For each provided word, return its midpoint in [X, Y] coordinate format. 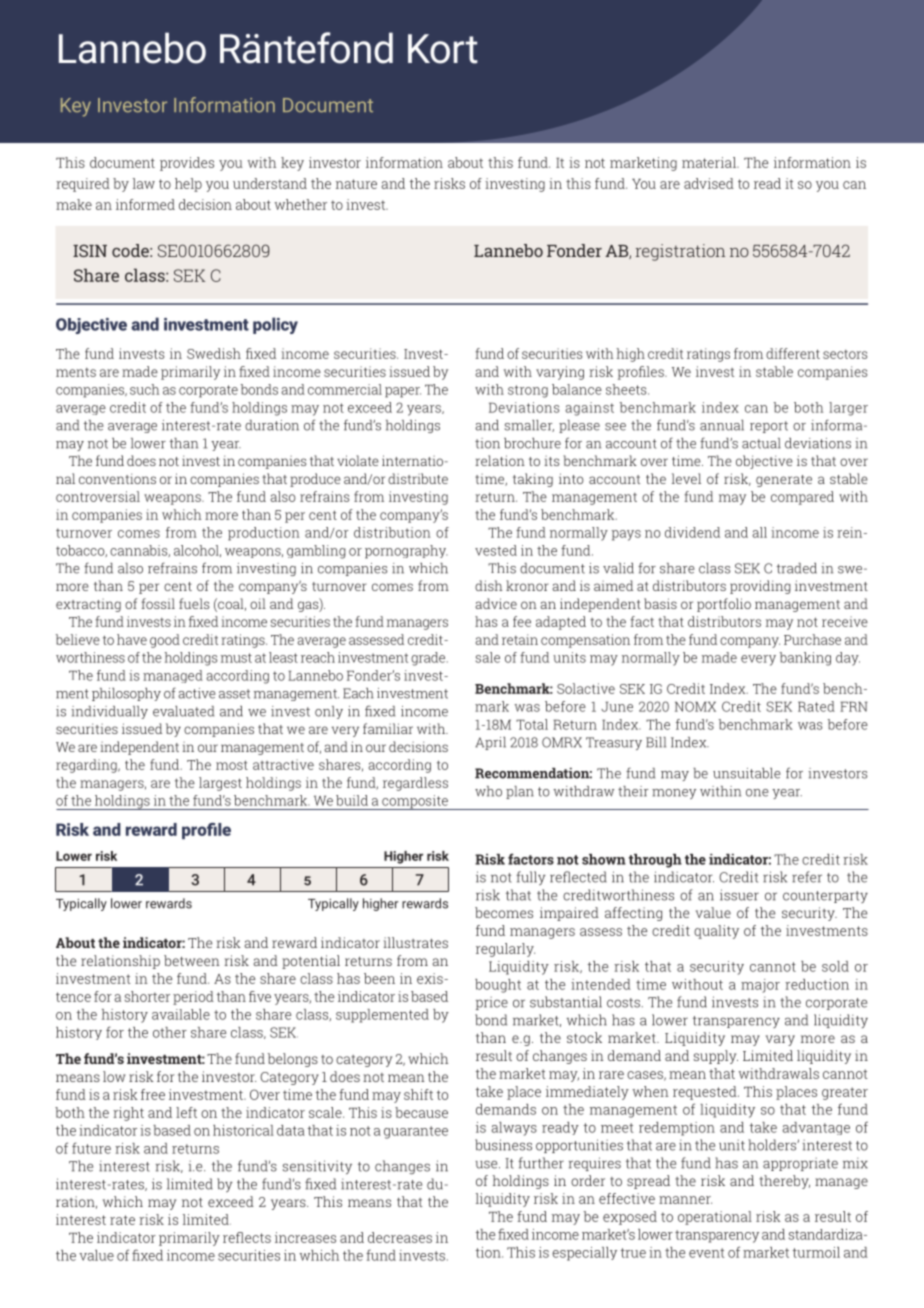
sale [488, 657]
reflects [247, 1237]
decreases [400, 1237]
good [165, 641]
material [710, 162]
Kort [443, 49]
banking [805, 659]
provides [187, 164]
